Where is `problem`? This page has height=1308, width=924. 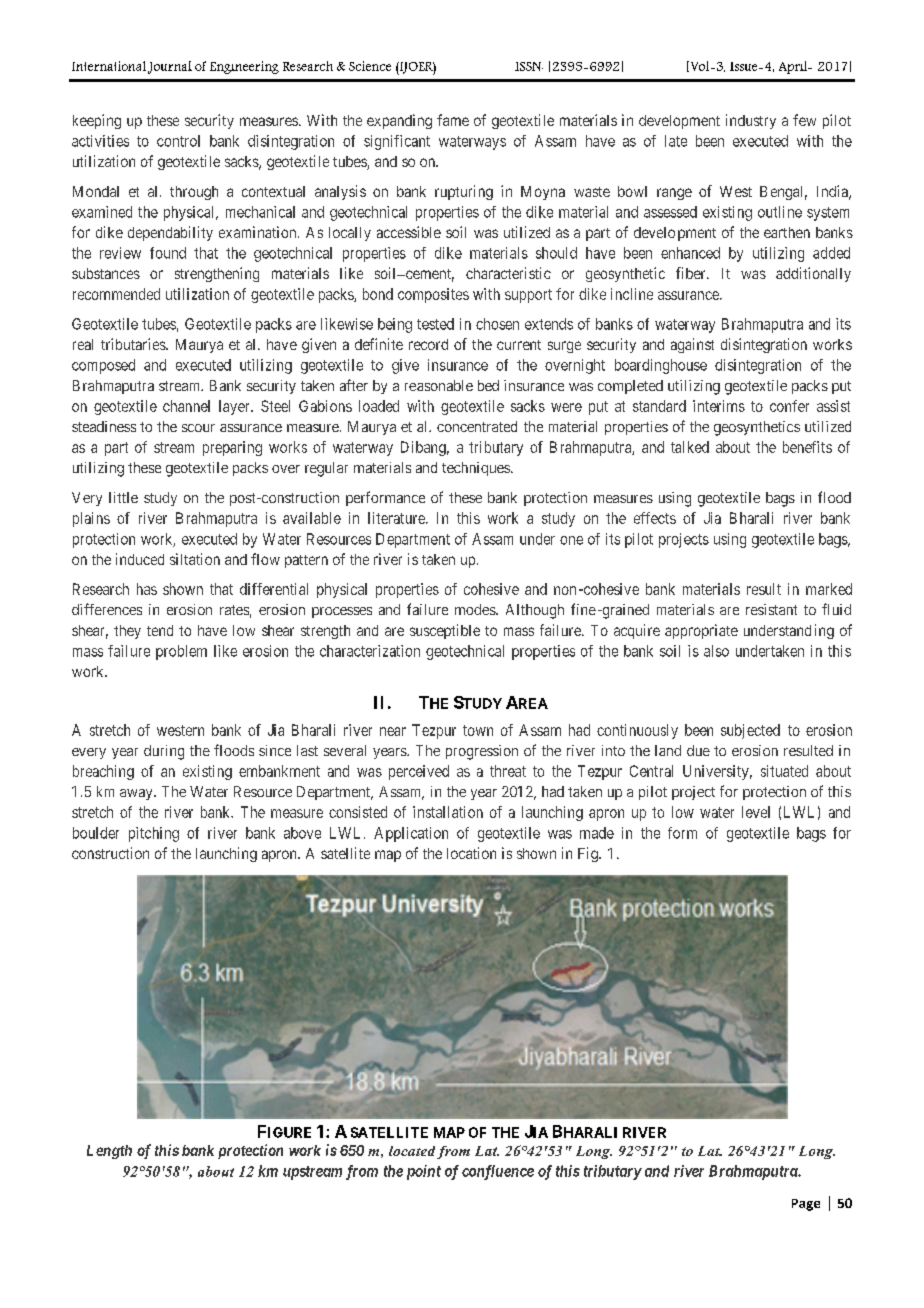
problem is located at coordinates (181, 652).
